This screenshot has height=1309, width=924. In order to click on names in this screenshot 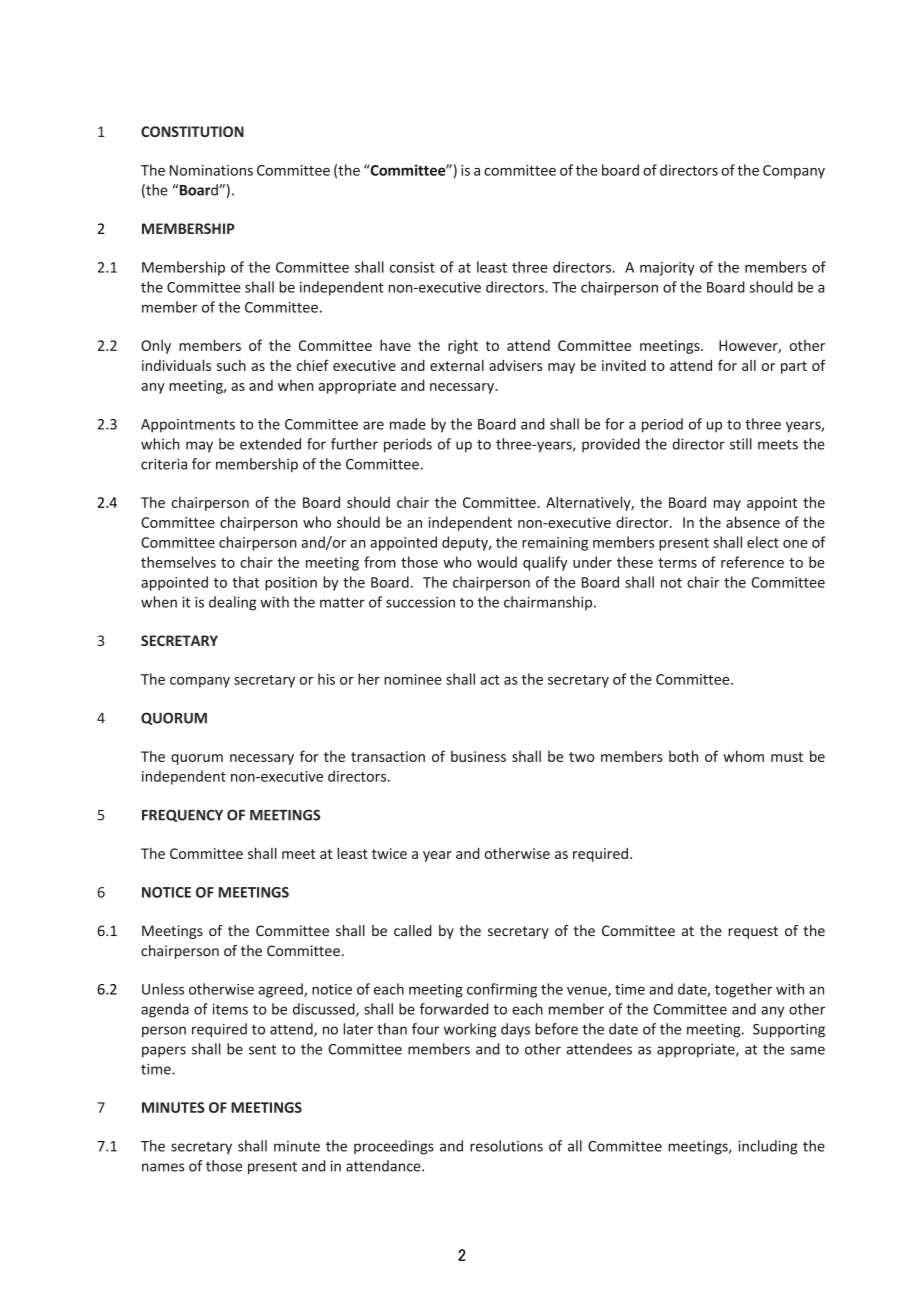, I will do `click(163, 1167)`.
